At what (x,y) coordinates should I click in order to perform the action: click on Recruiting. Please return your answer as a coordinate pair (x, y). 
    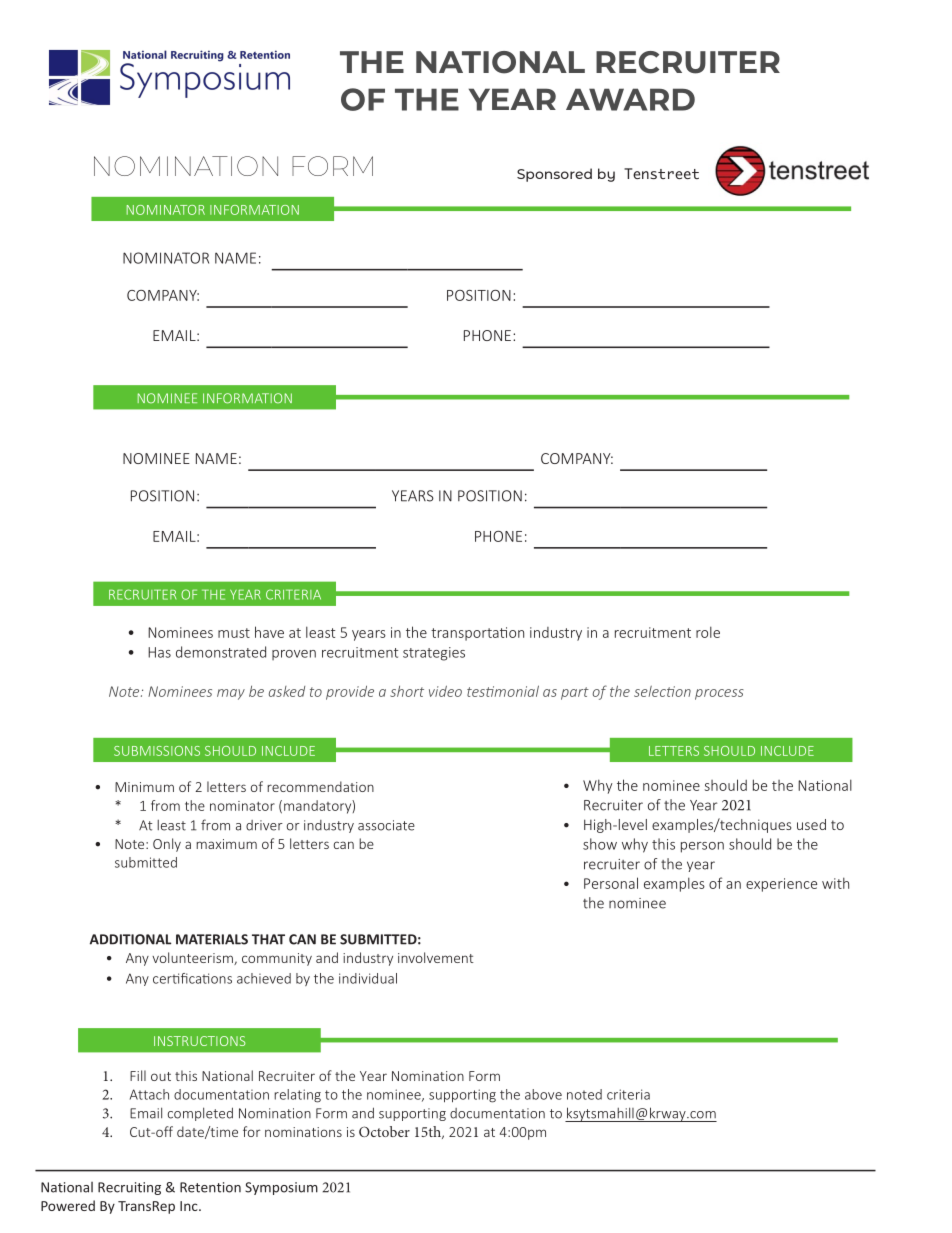
    Looking at the image, I should click on (129, 1188).
